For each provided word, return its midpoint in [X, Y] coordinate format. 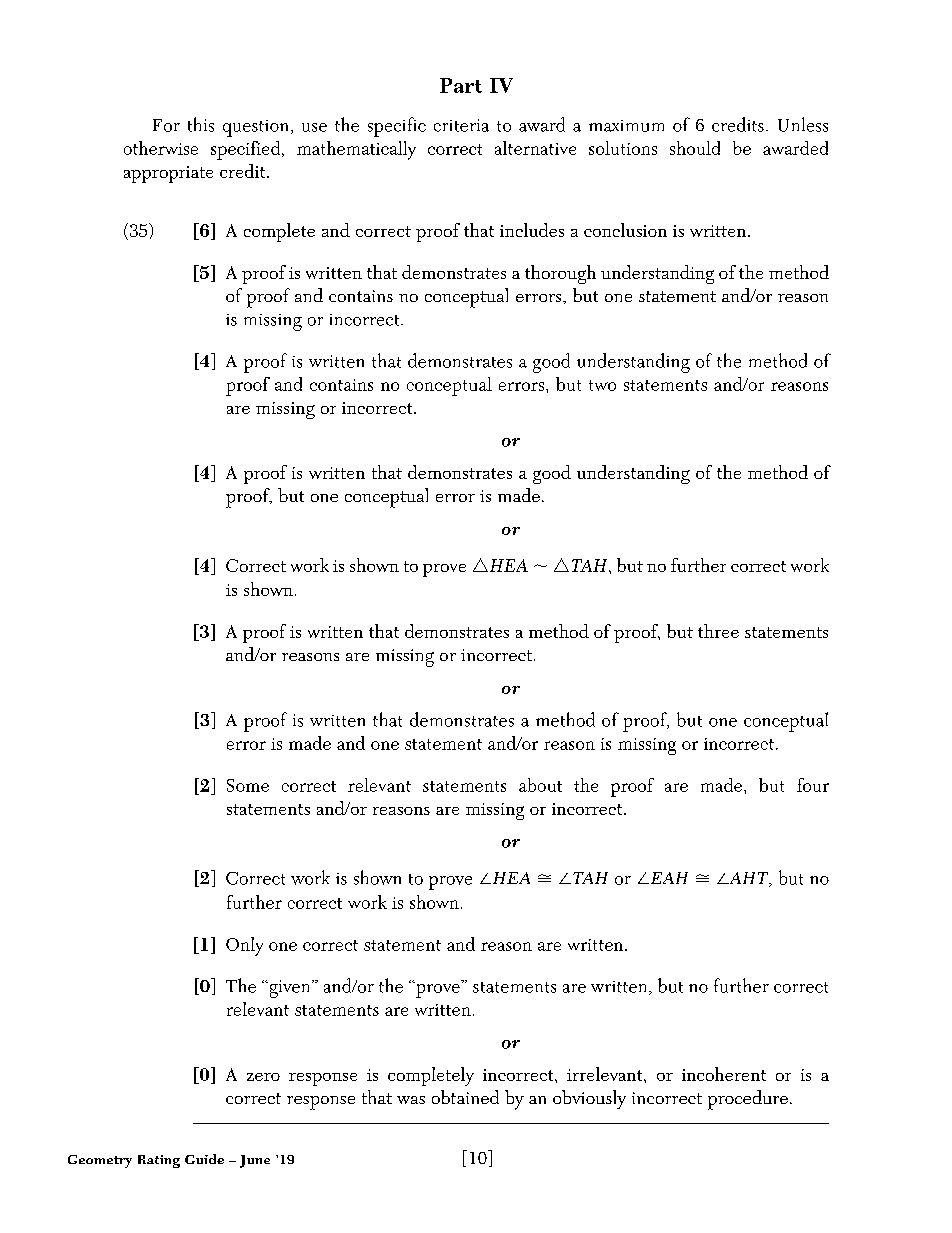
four [813, 785]
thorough [560, 274]
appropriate [168, 174]
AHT [749, 879]
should [695, 148]
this [201, 124]
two [602, 385]
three [718, 631]
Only [244, 946]
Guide [204, 1159]
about [540, 785]
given [290, 989]
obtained [465, 1097]
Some [248, 785]
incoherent [724, 1074]
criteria [461, 125]
